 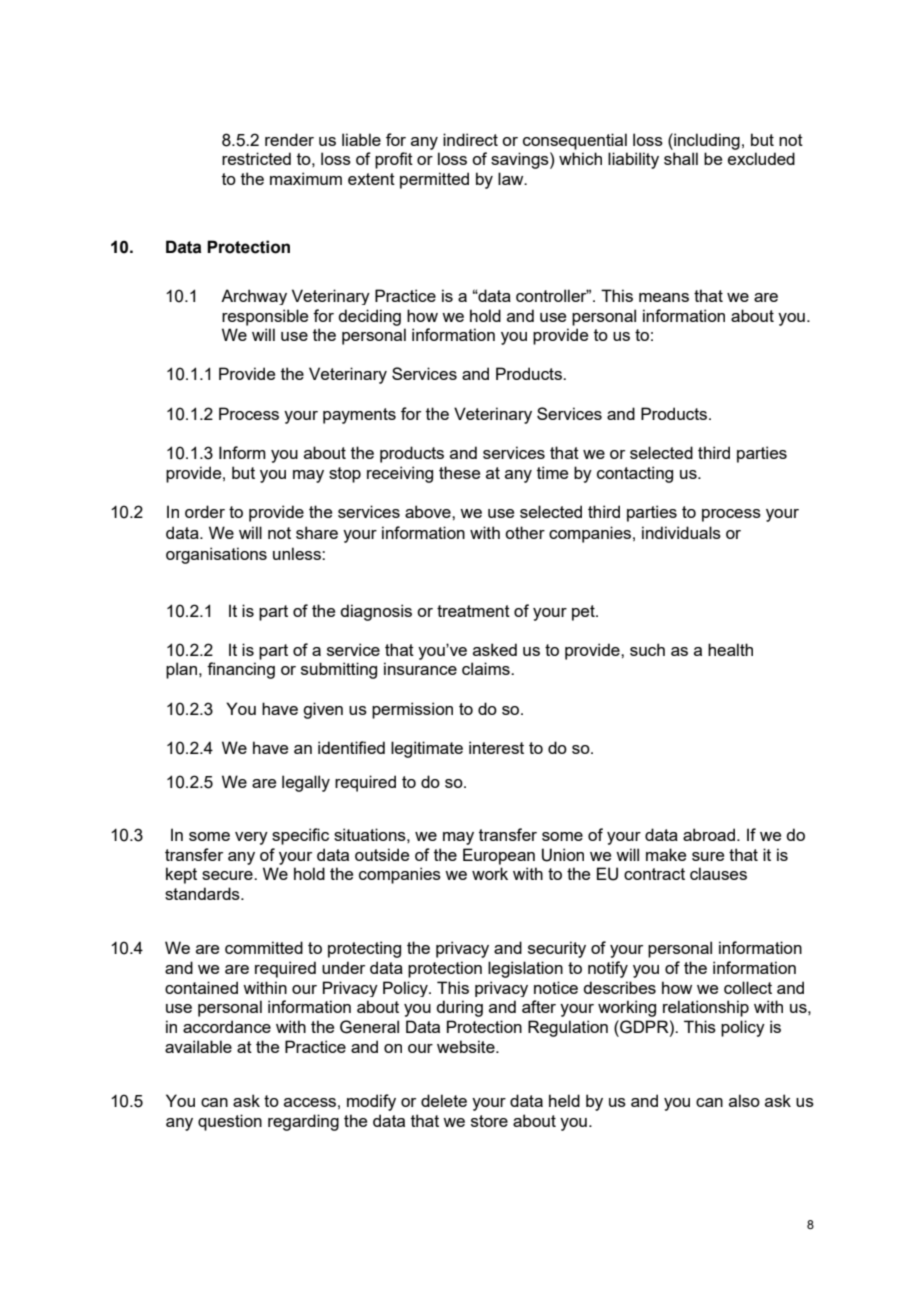 I want to click on secure, so click(x=228, y=875).
